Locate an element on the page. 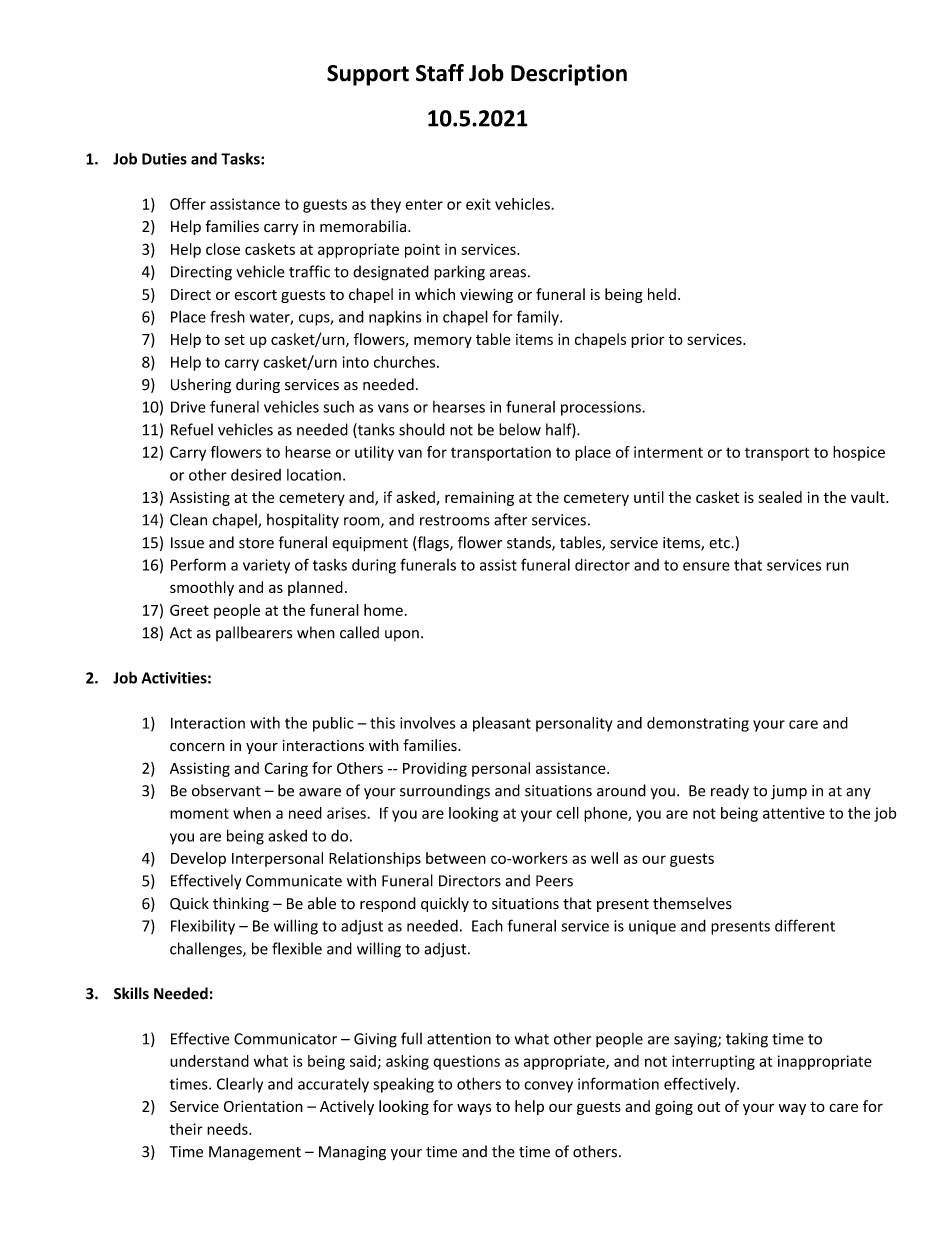  Description is located at coordinates (569, 75).
